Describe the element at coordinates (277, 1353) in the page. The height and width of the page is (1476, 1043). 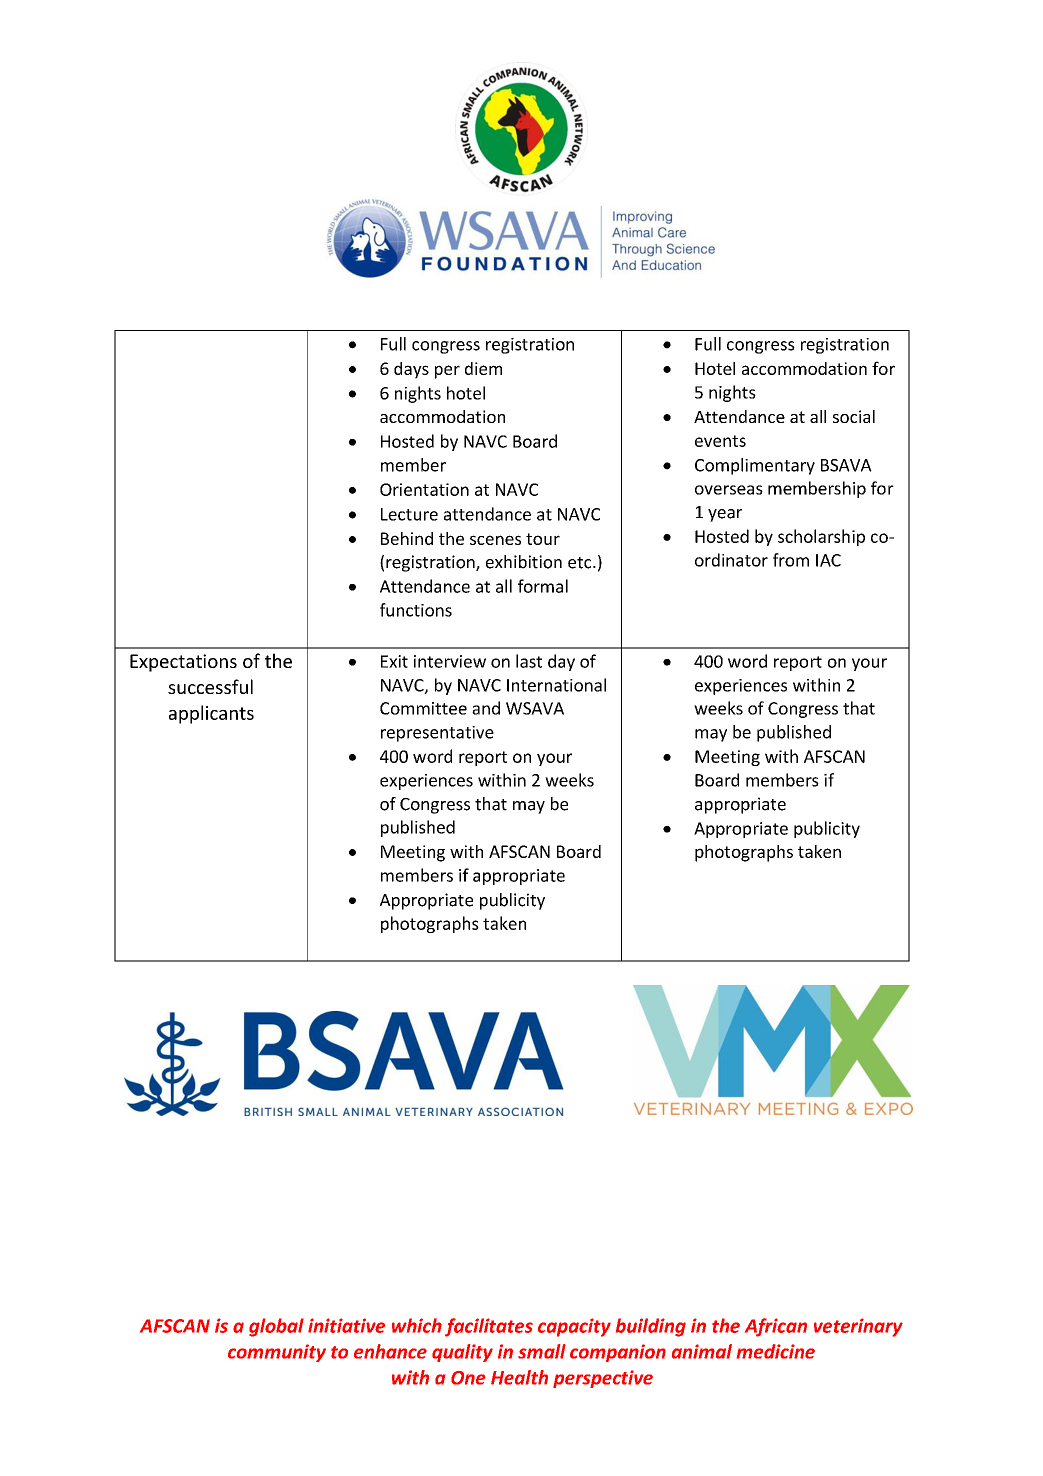
I see `community` at that location.
